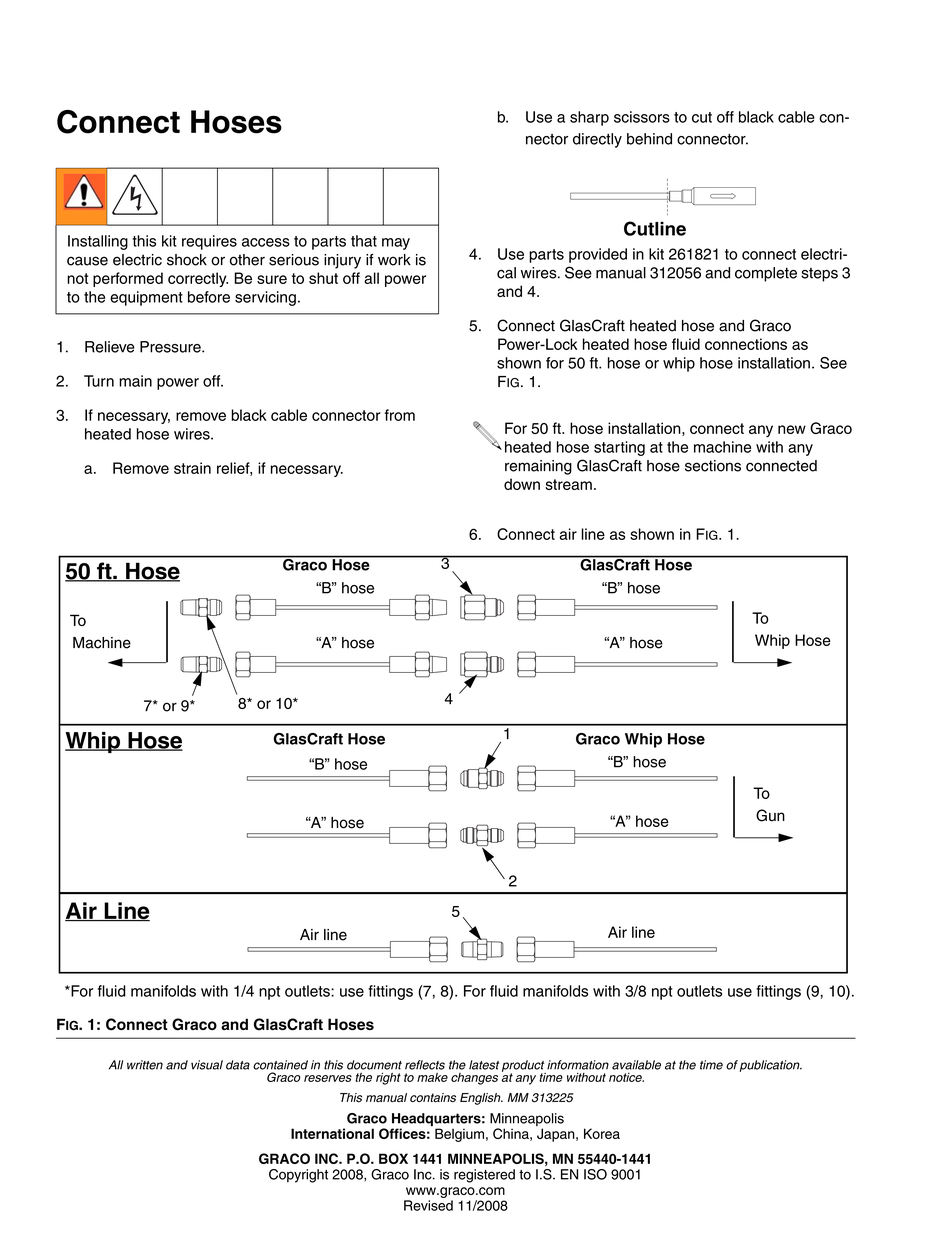 The height and width of the screenshot is (1233, 952). I want to click on visual, so click(207, 1065).
